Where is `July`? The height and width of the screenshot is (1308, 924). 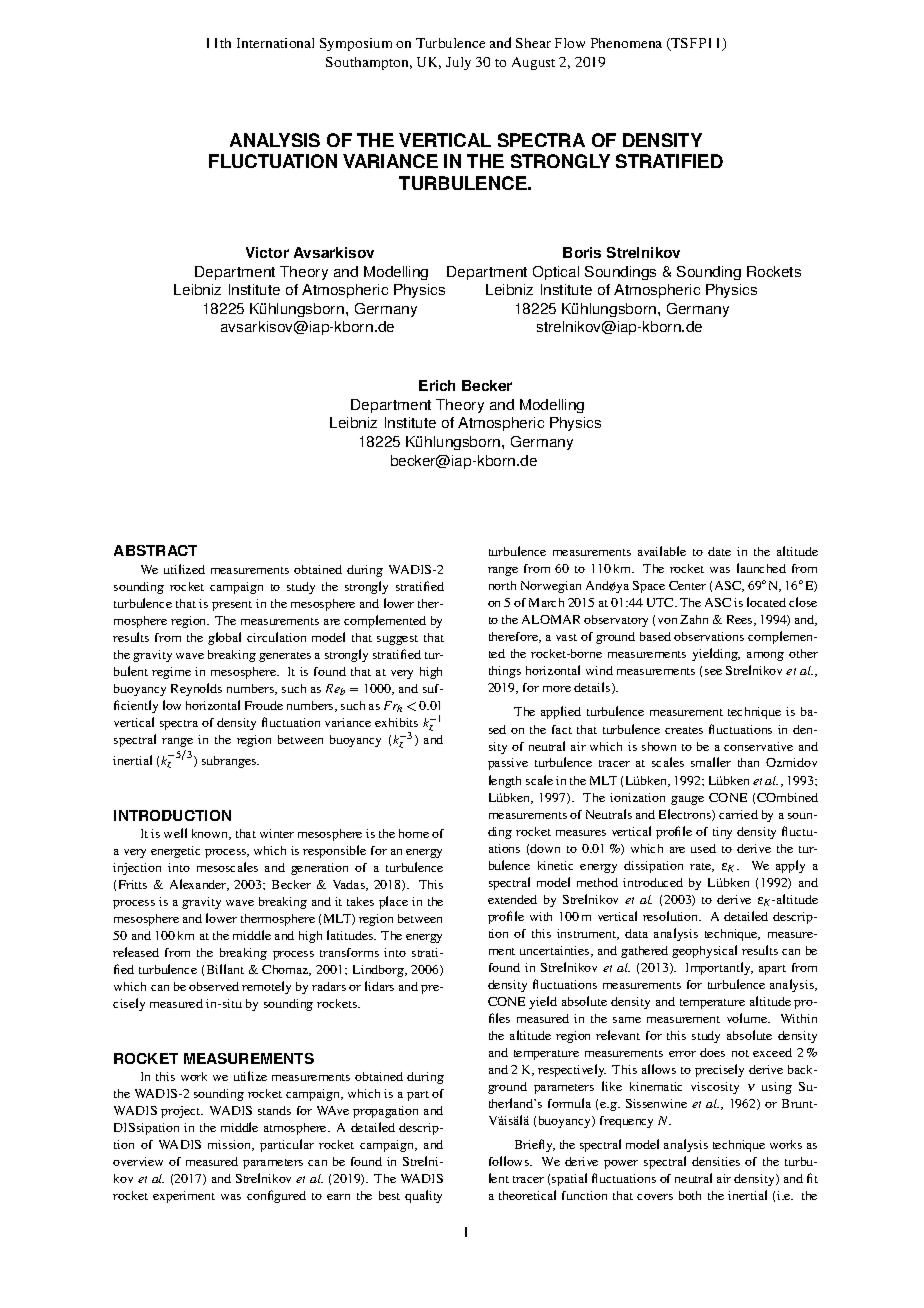 July is located at coordinates (458, 63).
